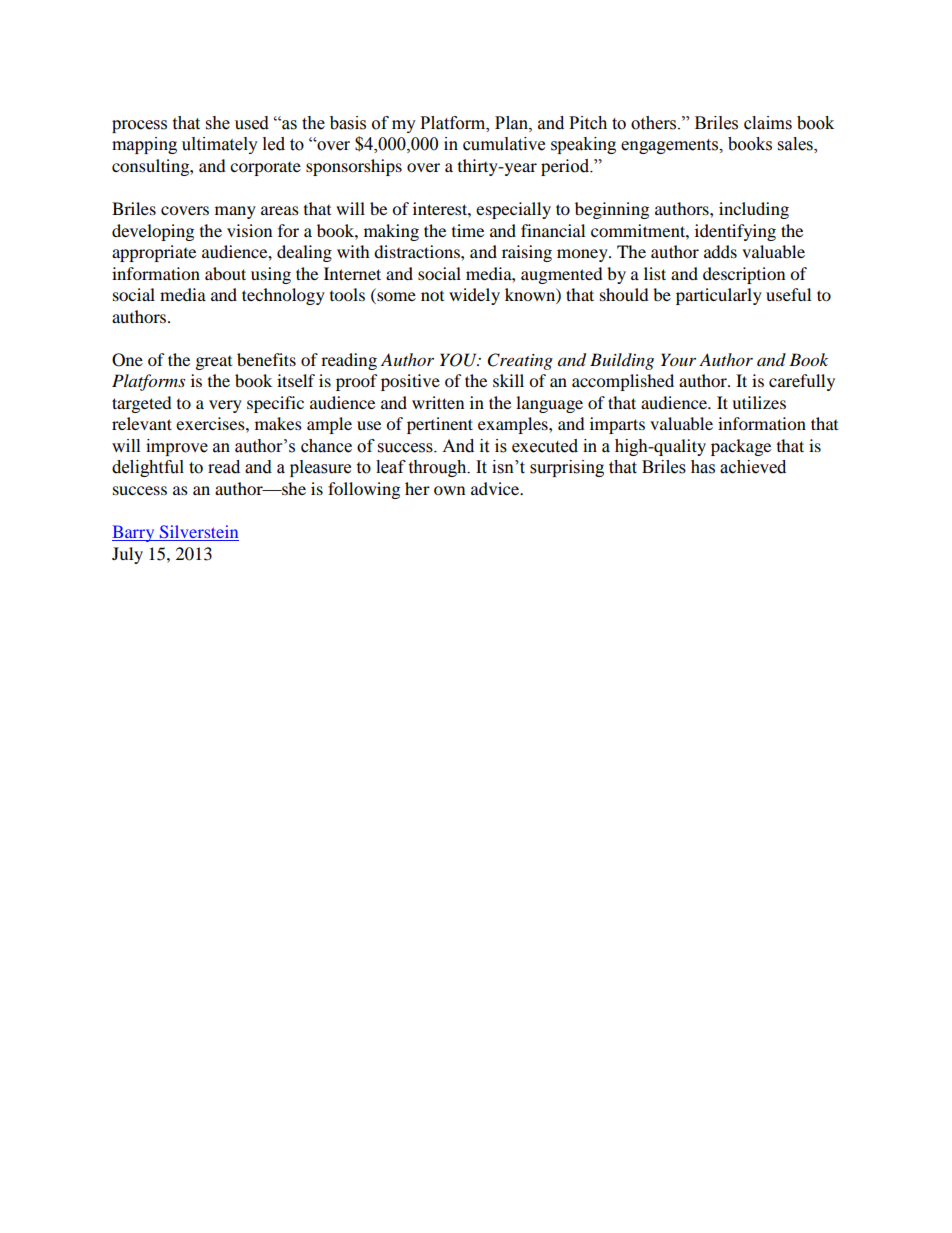  What do you see at coordinates (214, 363) in the document?
I see `great` at bounding box center [214, 363].
